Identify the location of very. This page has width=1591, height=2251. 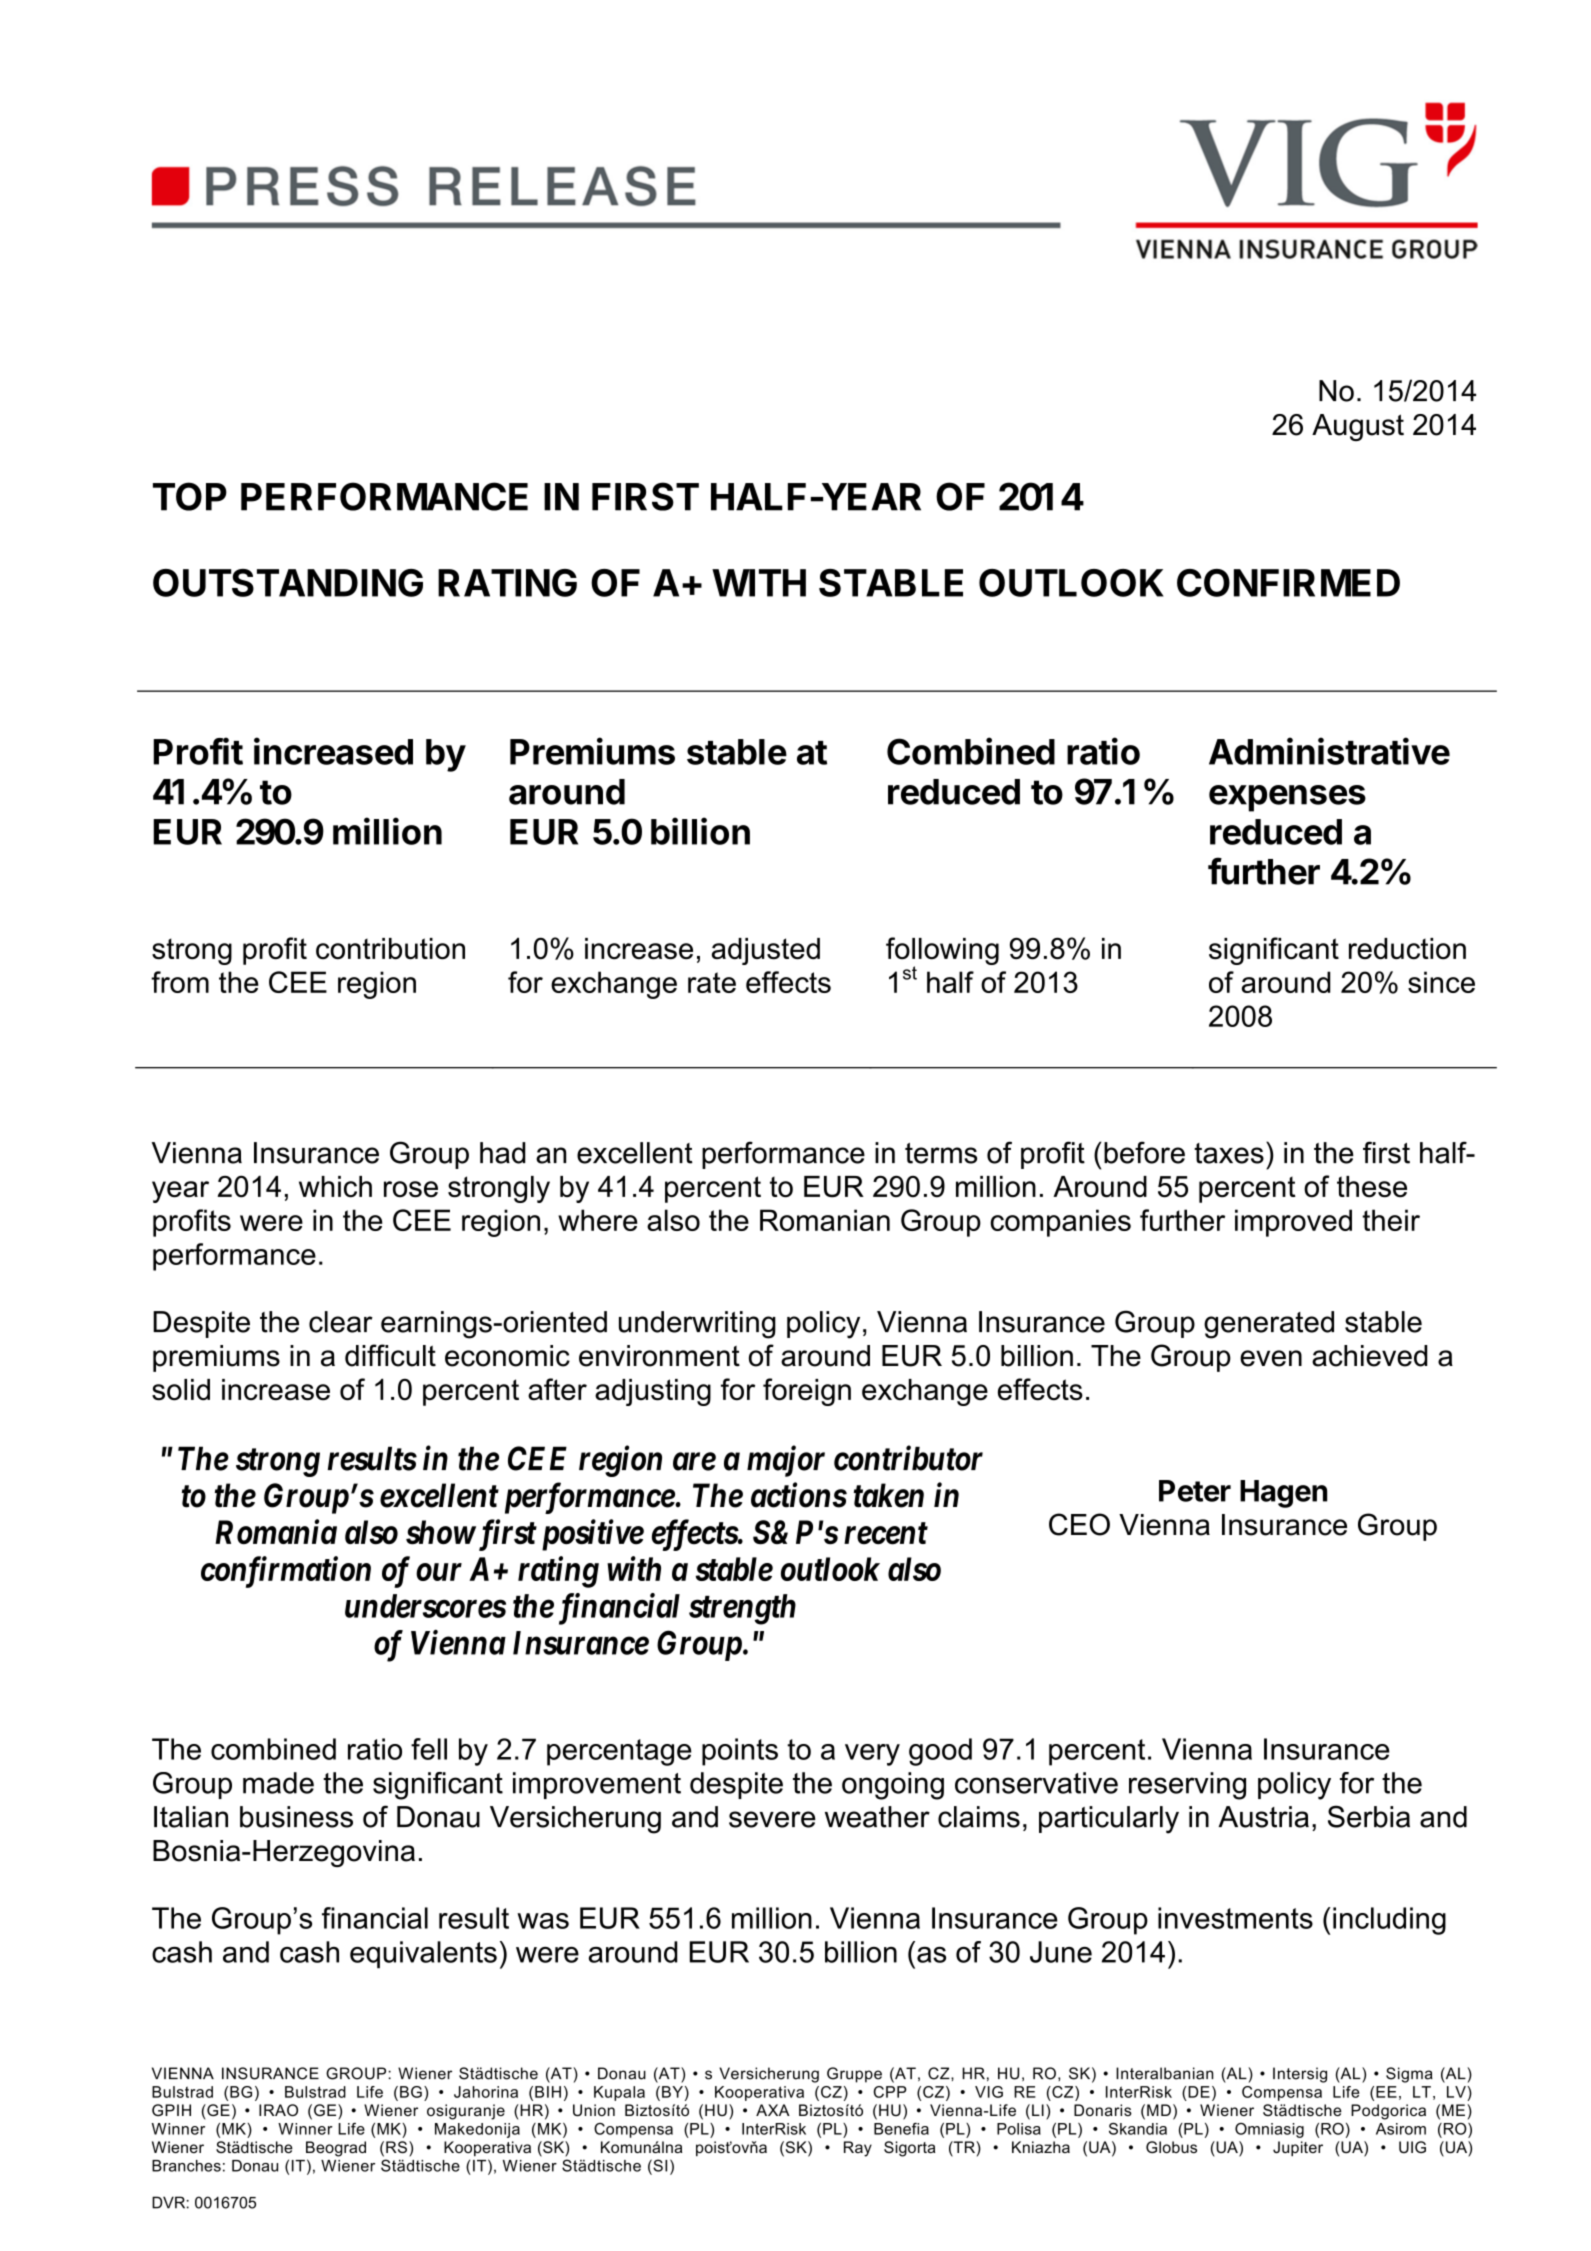
(872, 1755).
